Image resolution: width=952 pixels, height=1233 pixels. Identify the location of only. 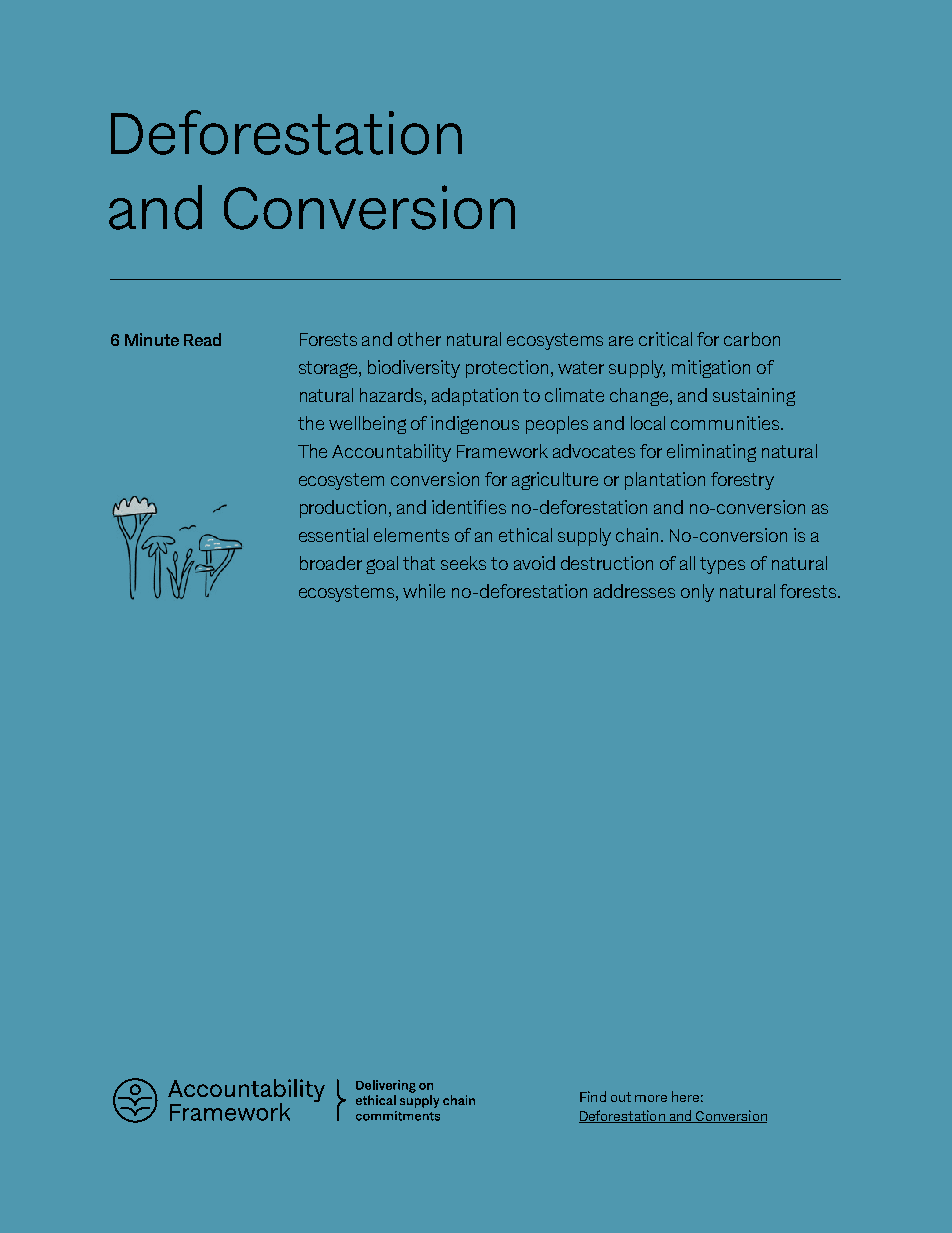
(697, 593).
